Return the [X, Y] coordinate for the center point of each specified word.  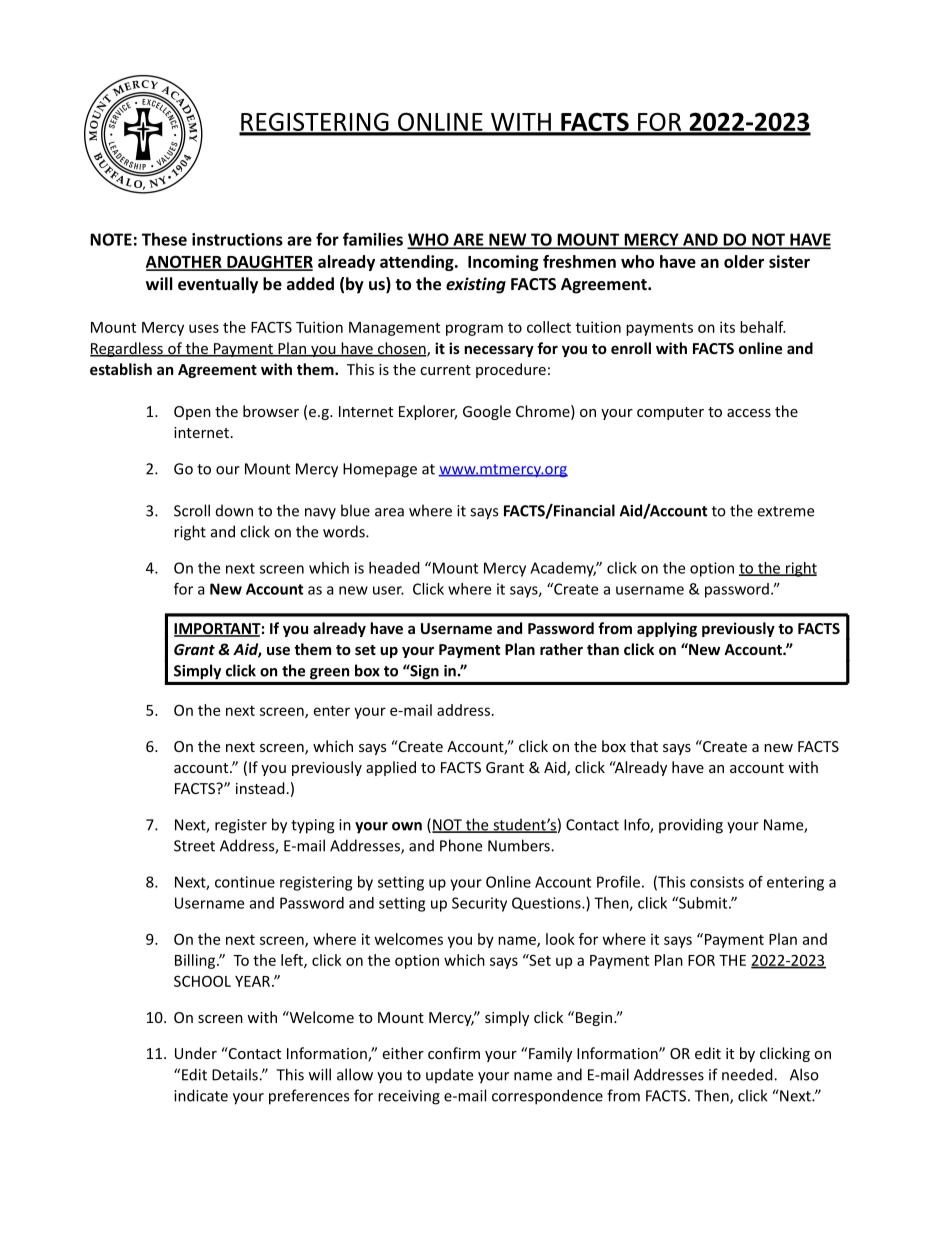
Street [194, 846]
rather [561, 649]
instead [260, 788]
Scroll [192, 510]
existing [476, 285]
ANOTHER [185, 262]
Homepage [380, 470]
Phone [461, 845]
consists [717, 882]
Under [196, 1053]
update [449, 1075]
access [749, 413]
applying [667, 629]
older [744, 261]
